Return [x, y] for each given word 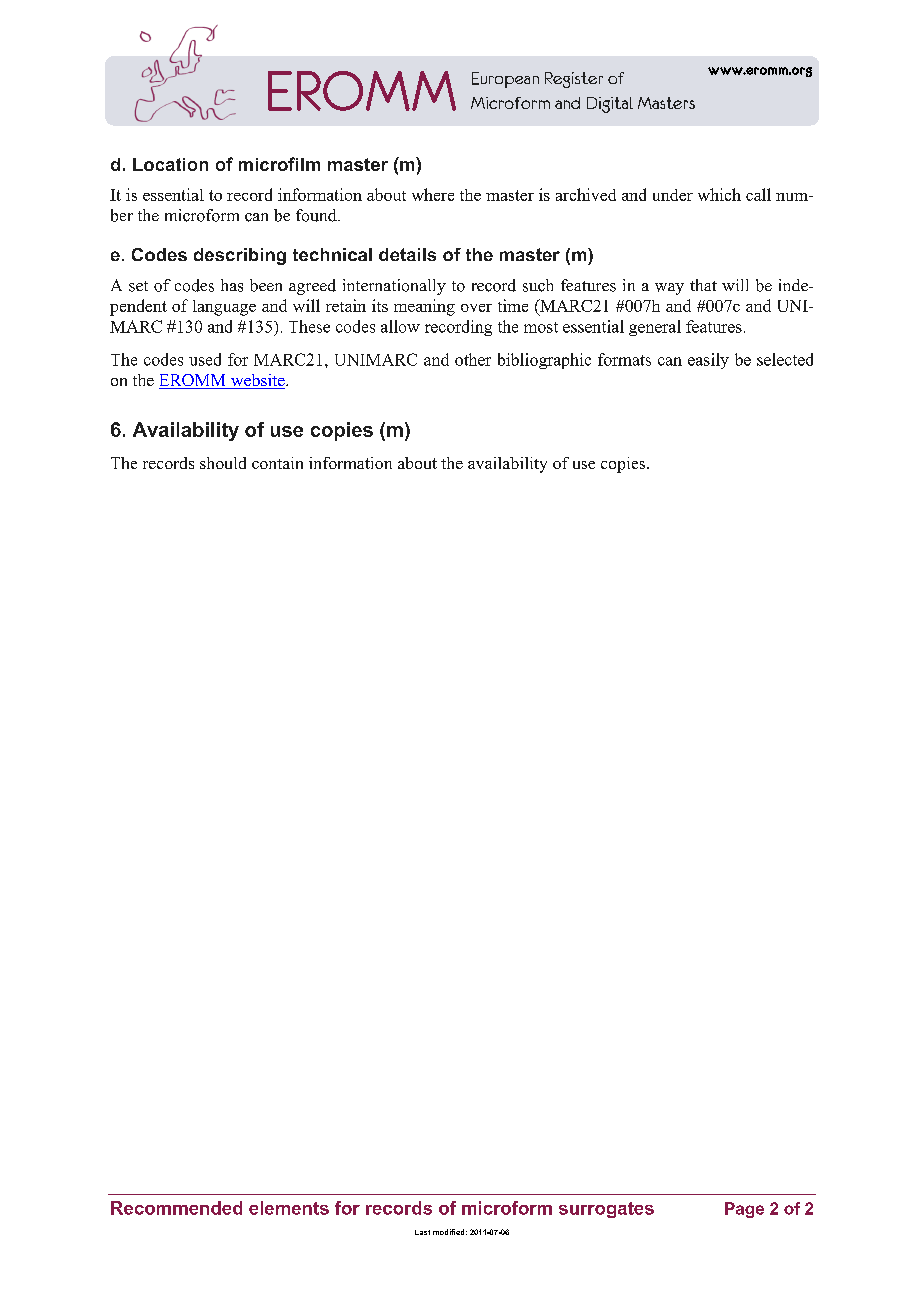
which [719, 194]
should [223, 463]
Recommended [176, 1208]
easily [708, 361]
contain [277, 463]
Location [170, 164]
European [505, 80]
